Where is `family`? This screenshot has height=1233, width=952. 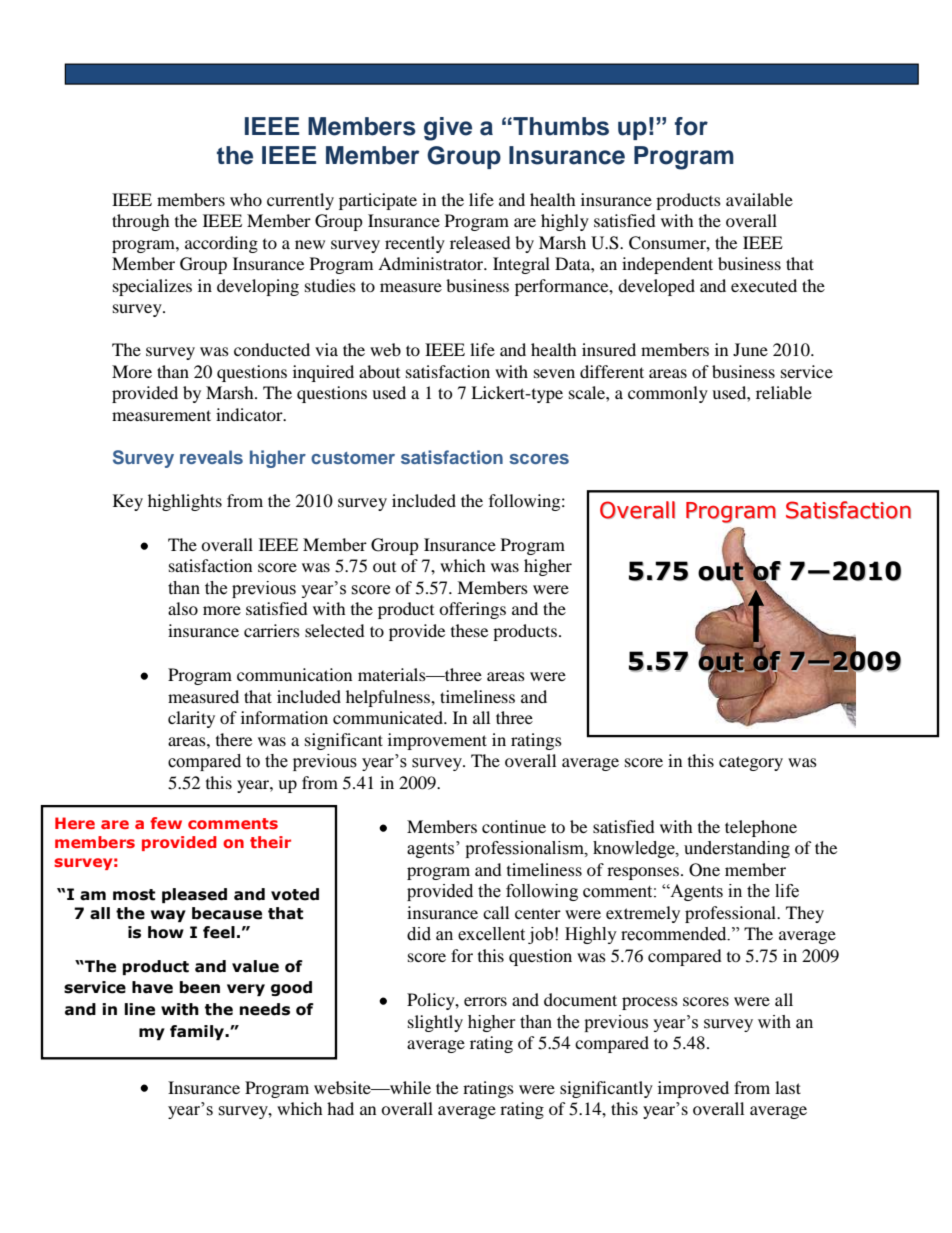 family is located at coordinates (198, 1032).
